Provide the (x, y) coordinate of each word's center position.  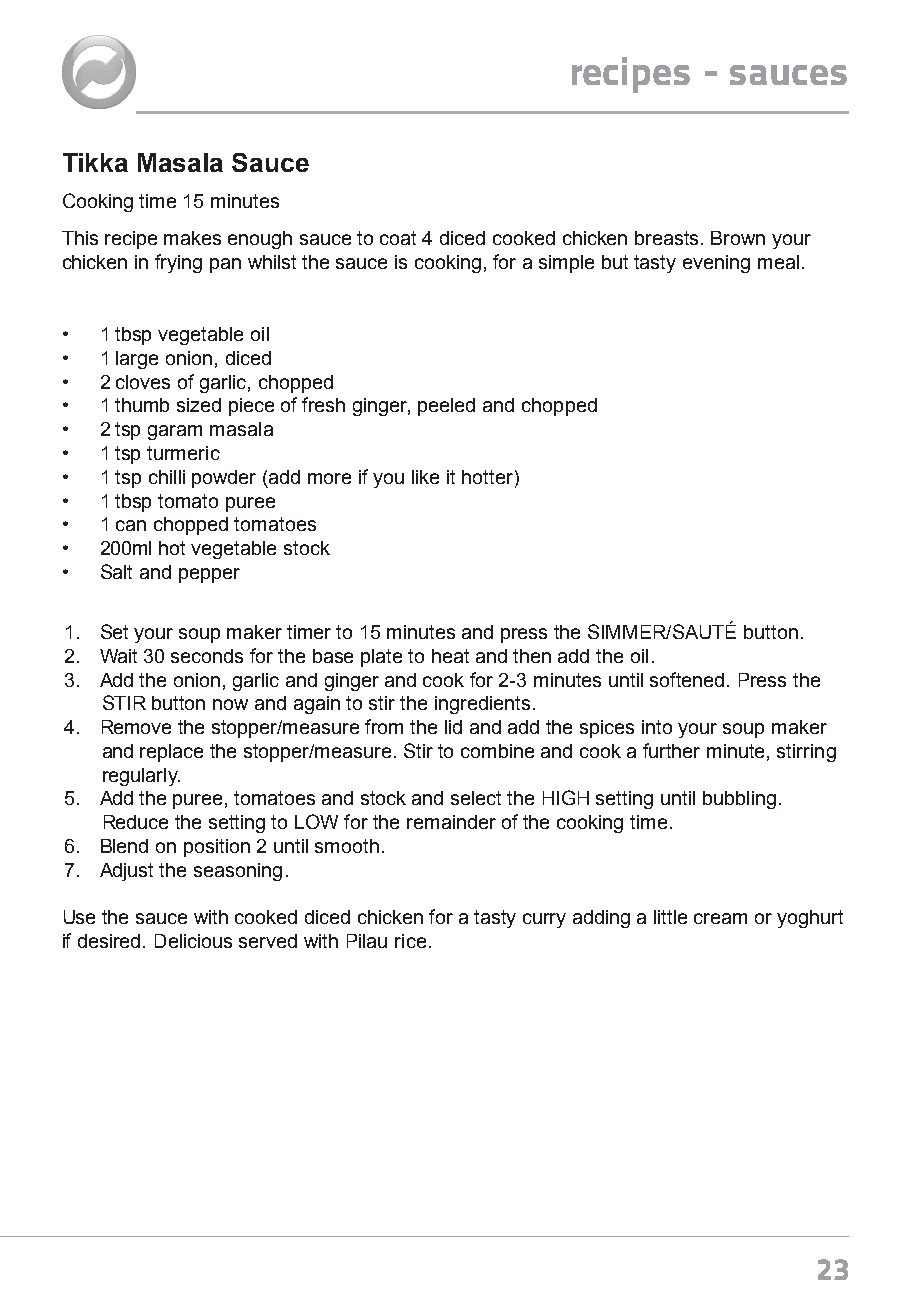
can (131, 525)
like (425, 477)
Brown (738, 238)
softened (687, 679)
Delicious (193, 941)
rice (410, 941)
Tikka (95, 162)
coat (398, 238)
